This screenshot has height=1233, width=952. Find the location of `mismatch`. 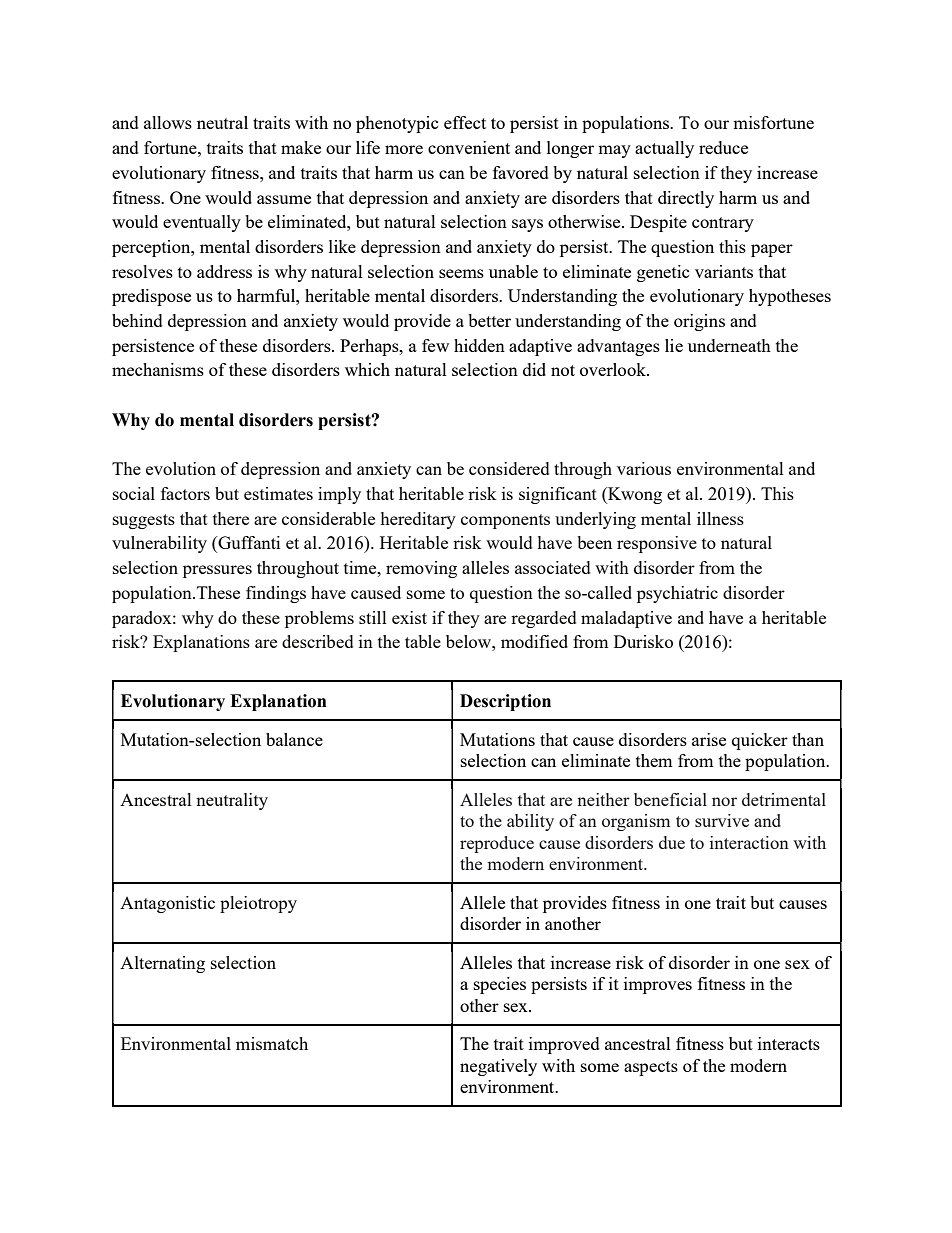

mismatch is located at coordinates (272, 1043).
